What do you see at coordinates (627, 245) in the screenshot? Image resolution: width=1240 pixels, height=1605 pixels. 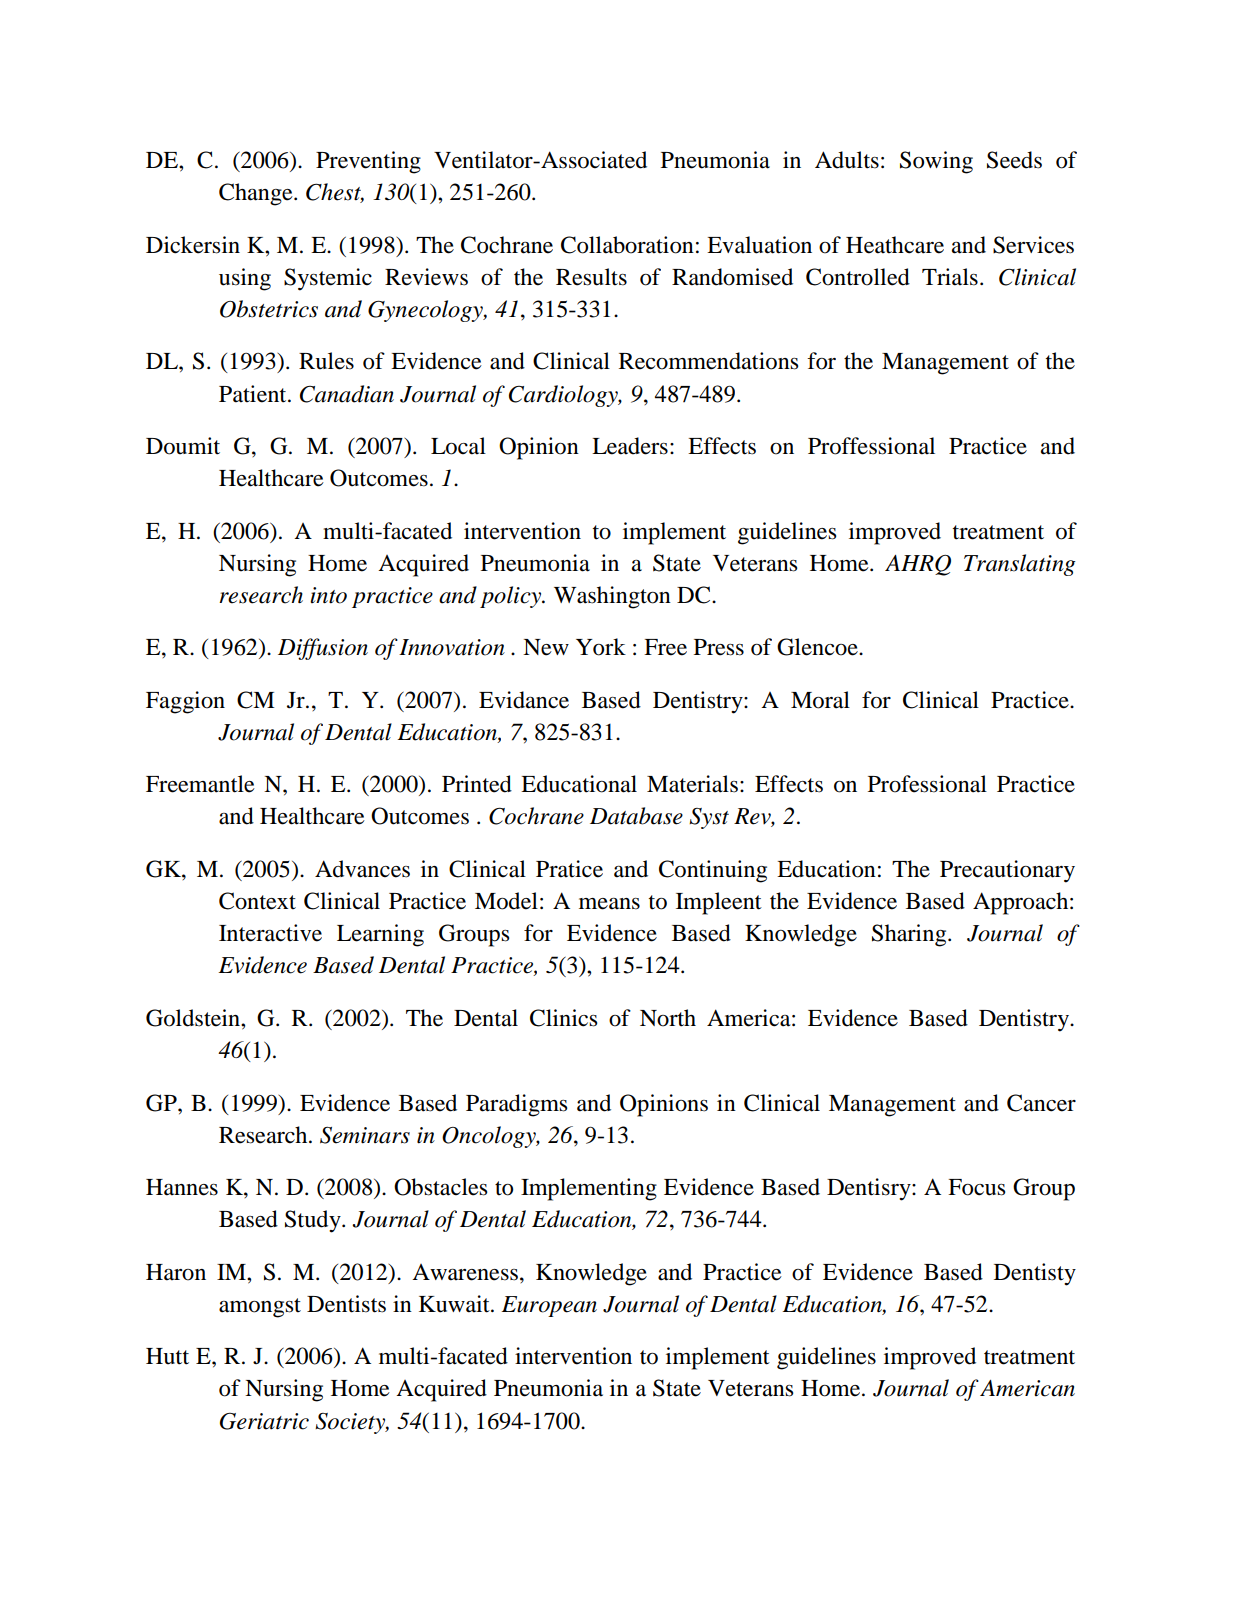 I see `Collaboration` at bounding box center [627, 245].
